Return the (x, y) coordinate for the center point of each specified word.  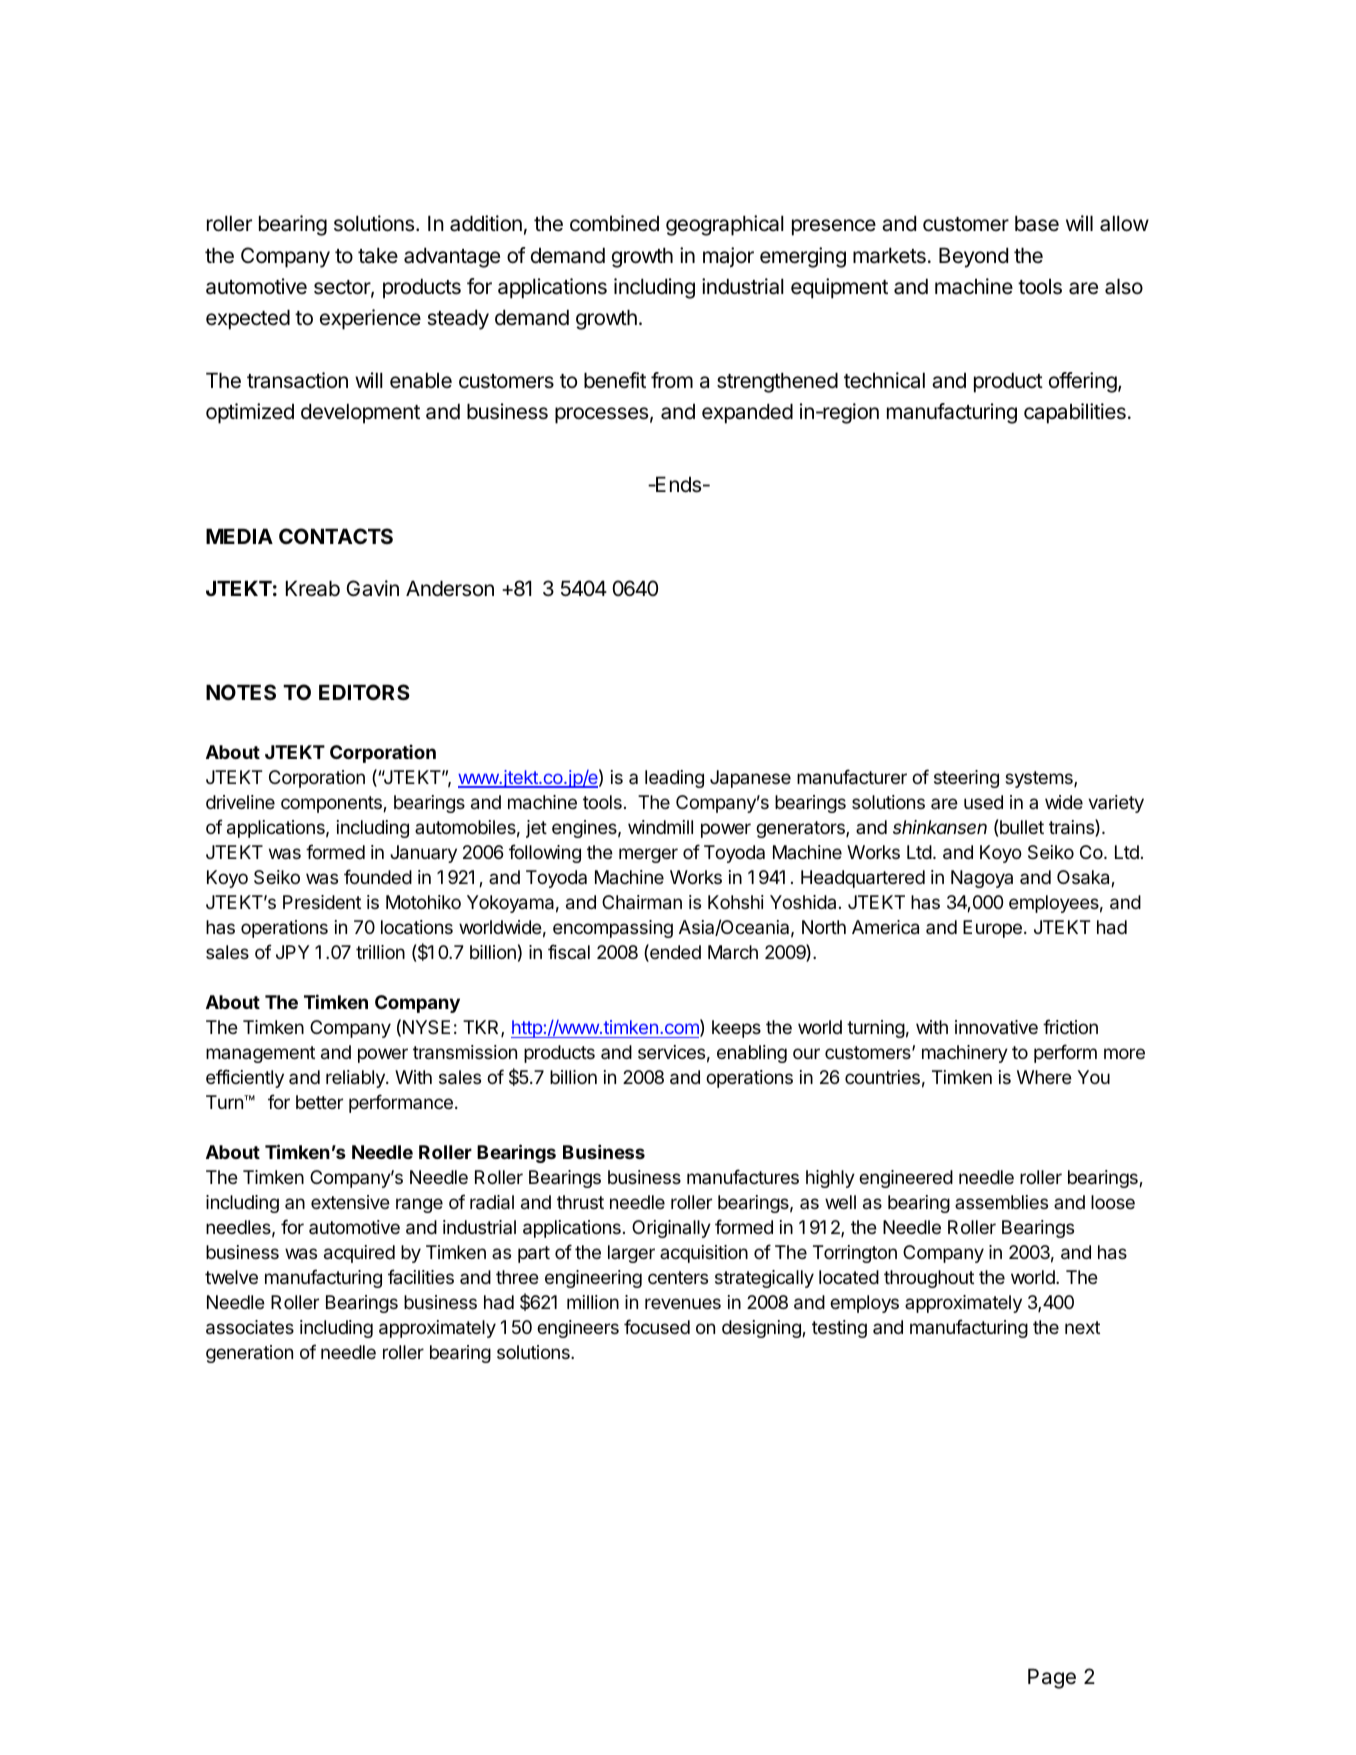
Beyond (973, 257)
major (728, 257)
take (378, 255)
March (733, 952)
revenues (683, 1303)
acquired (359, 1254)
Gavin (372, 588)
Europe (992, 929)
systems (1040, 779)
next (1082, 1327)
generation (249, 1354)
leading (674, 779)
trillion (380, 952)
